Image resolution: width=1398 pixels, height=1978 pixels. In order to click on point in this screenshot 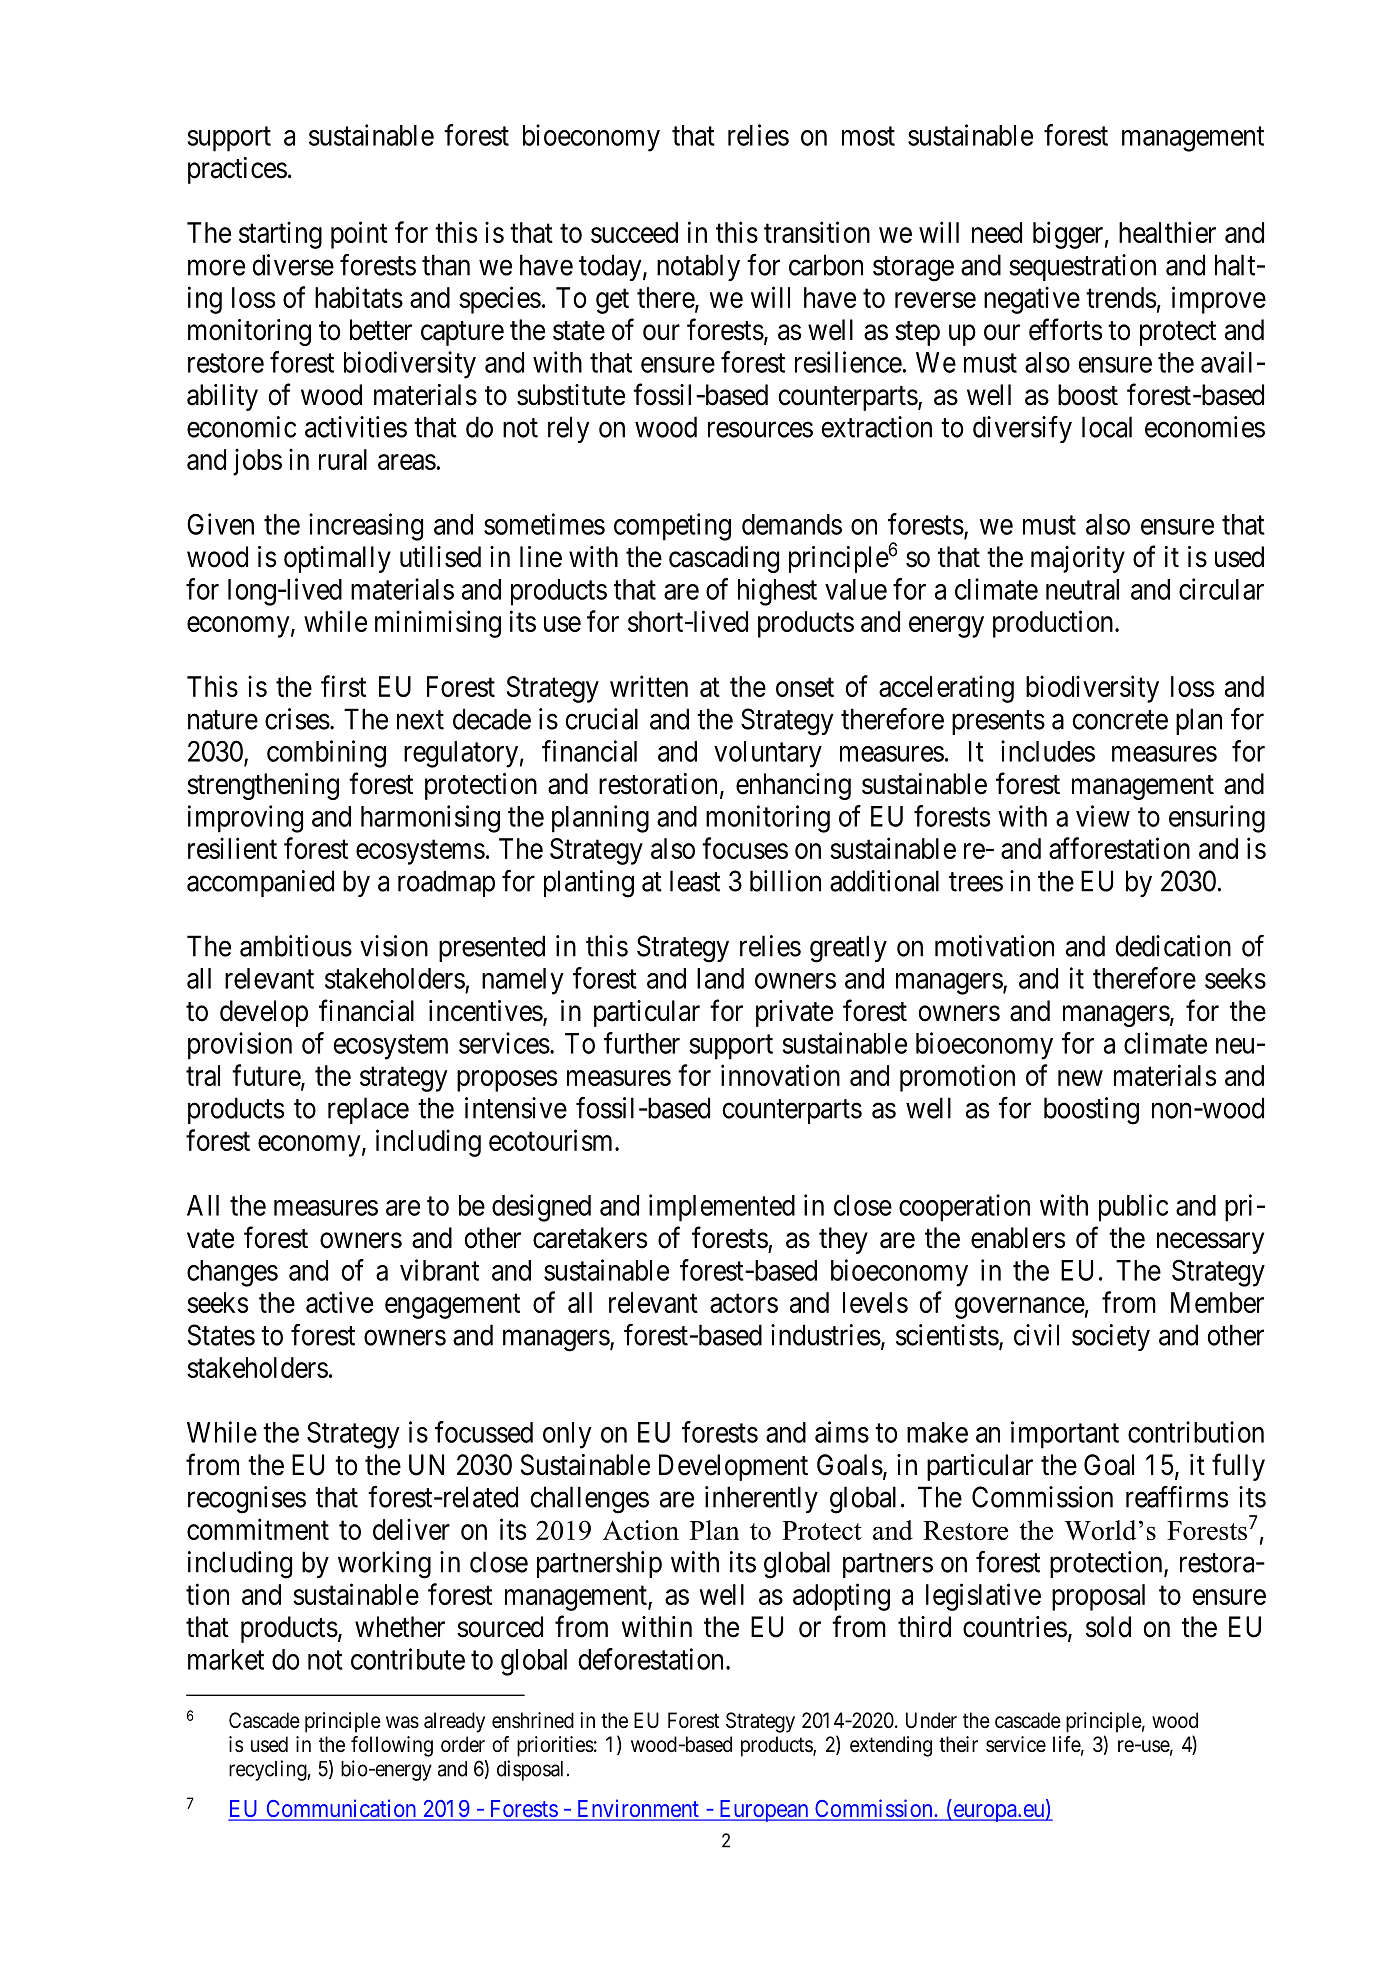, I will do `click(359, 235)`.
